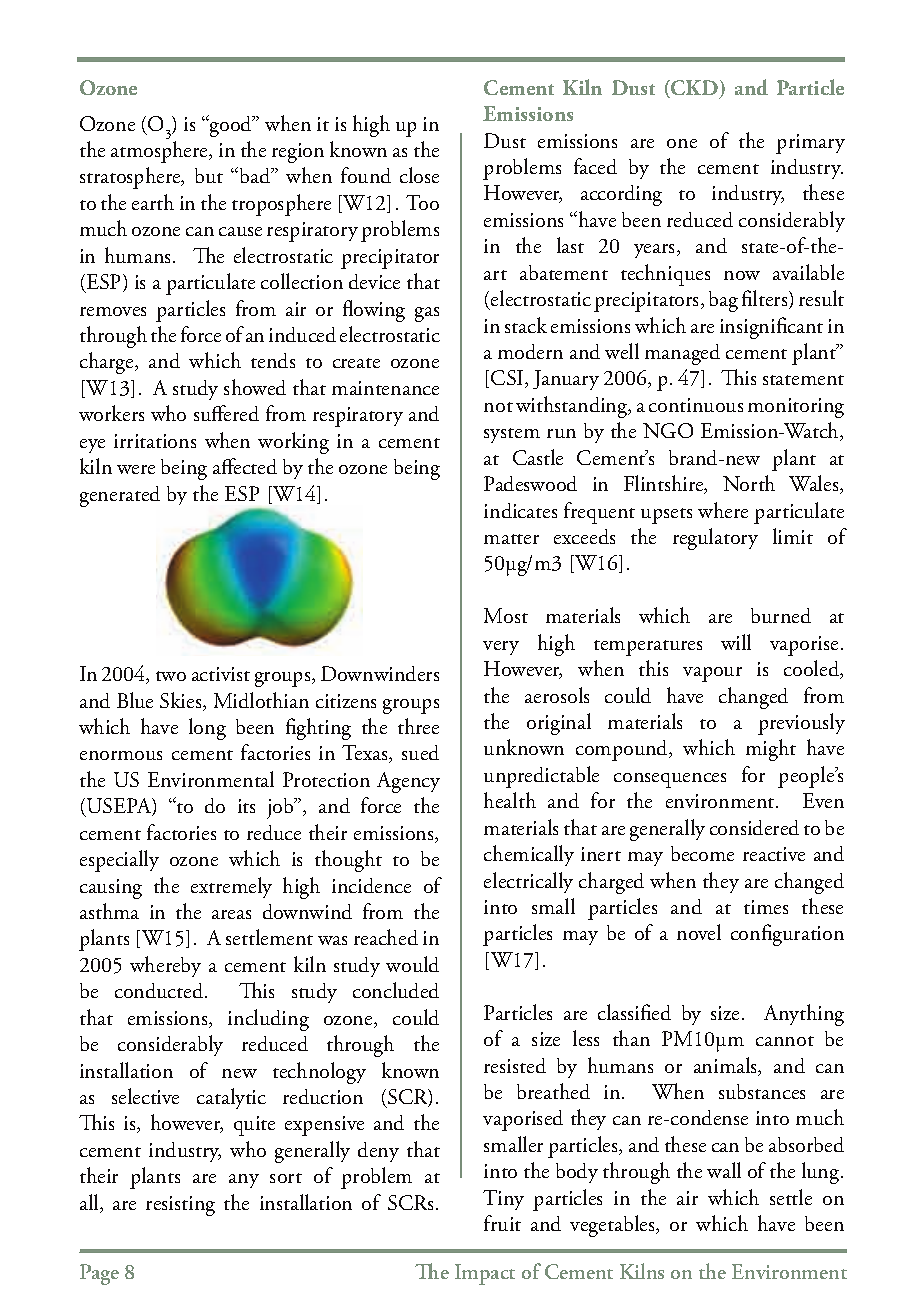 This screenshot has height=1311, width=924. Describe the element at coordinates (695, 89) in the screenshot. I see `CKD` at that location.
